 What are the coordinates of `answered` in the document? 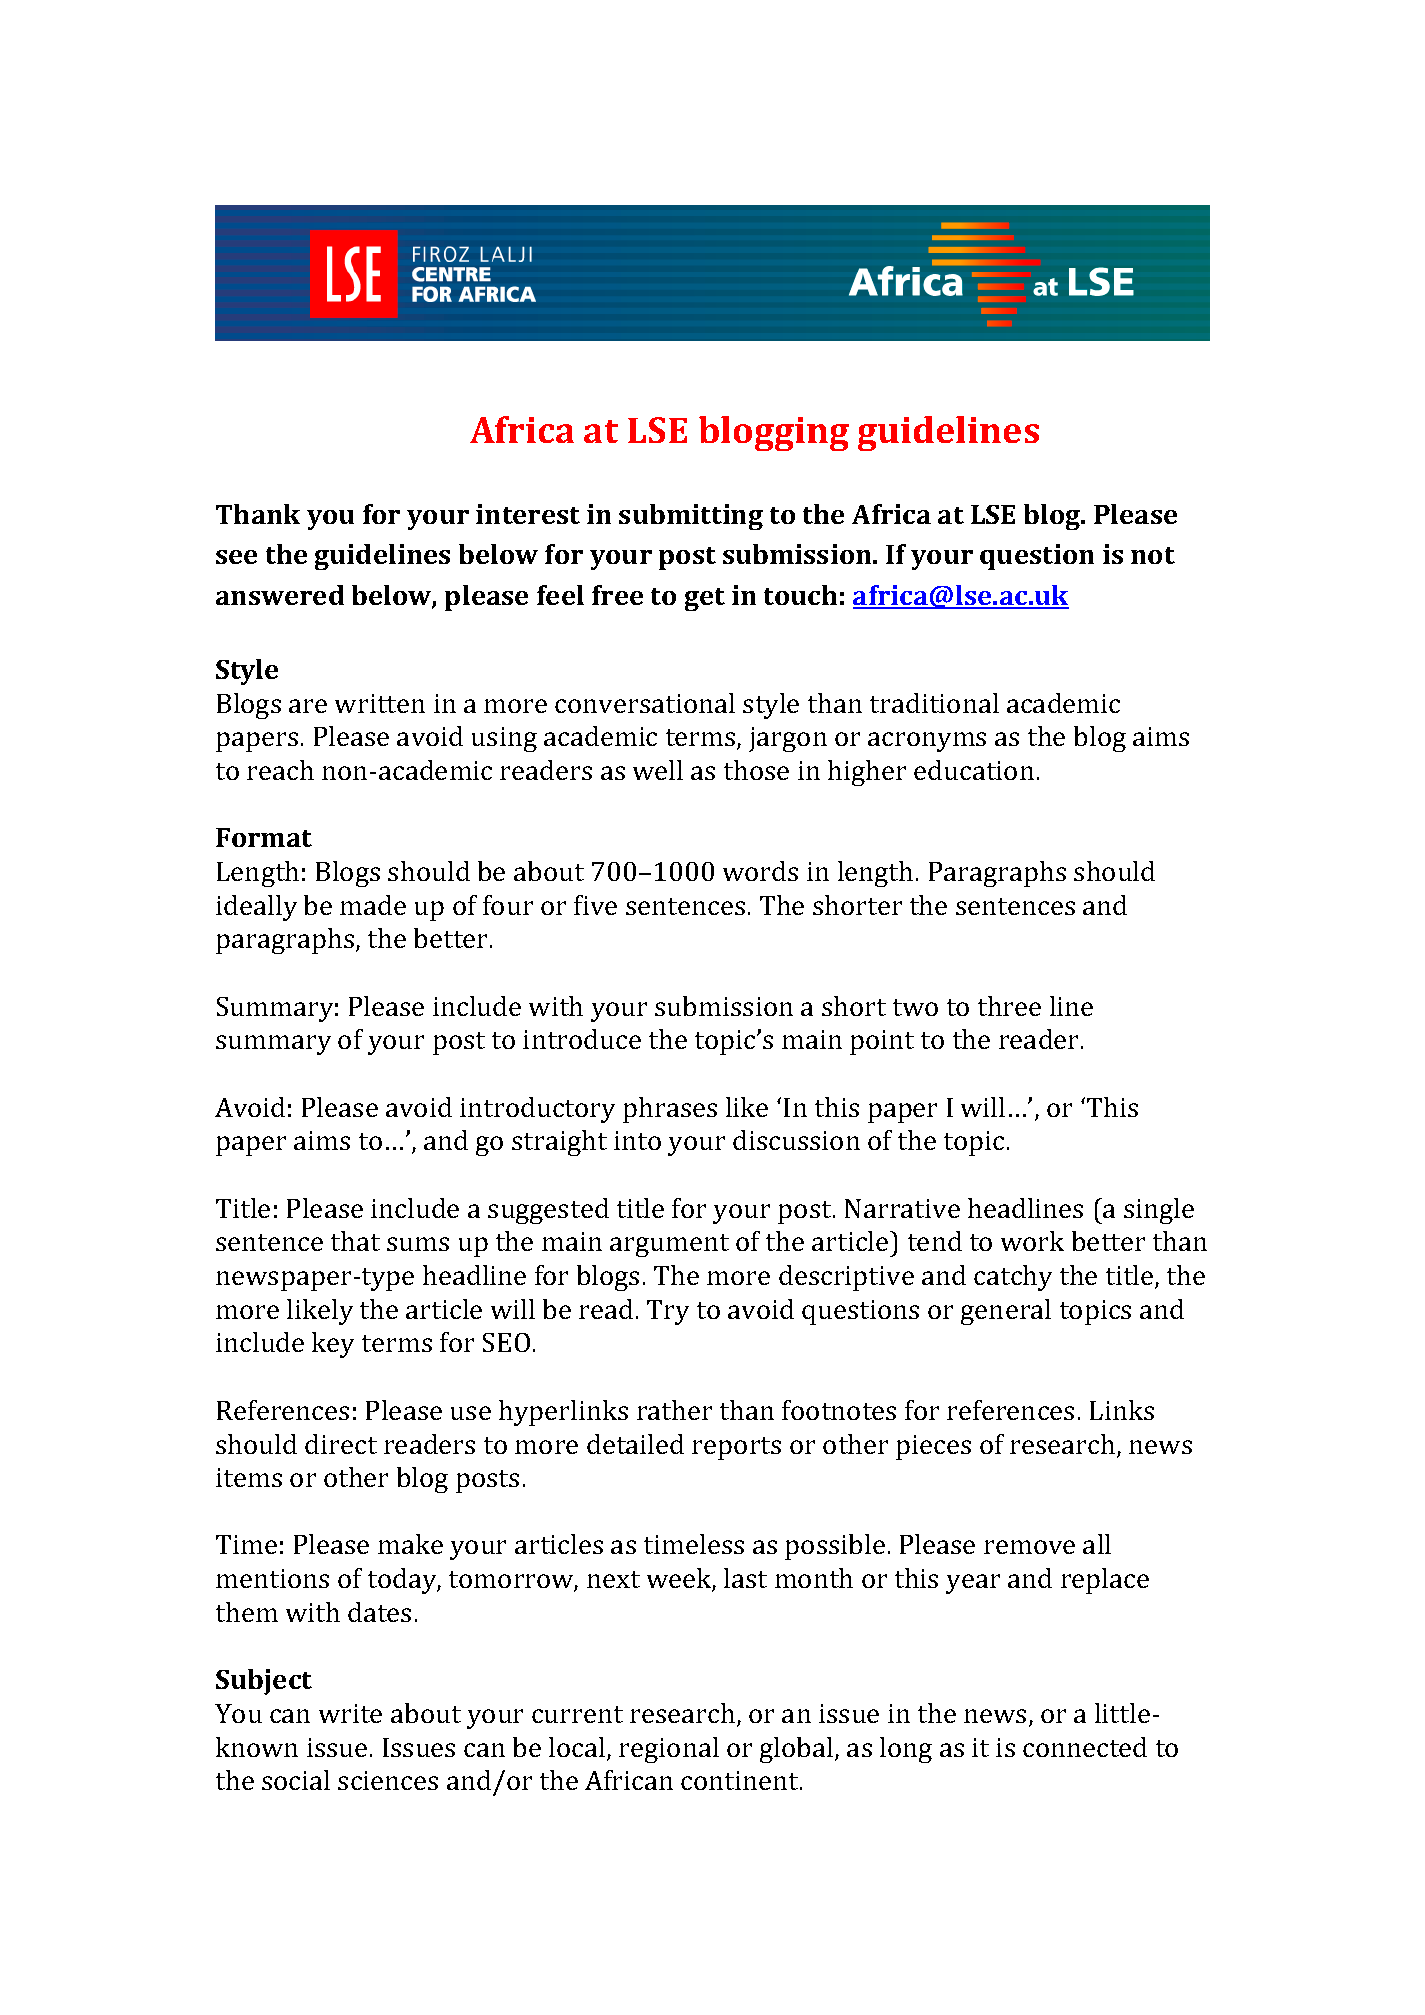 It's located at (280, 595).
